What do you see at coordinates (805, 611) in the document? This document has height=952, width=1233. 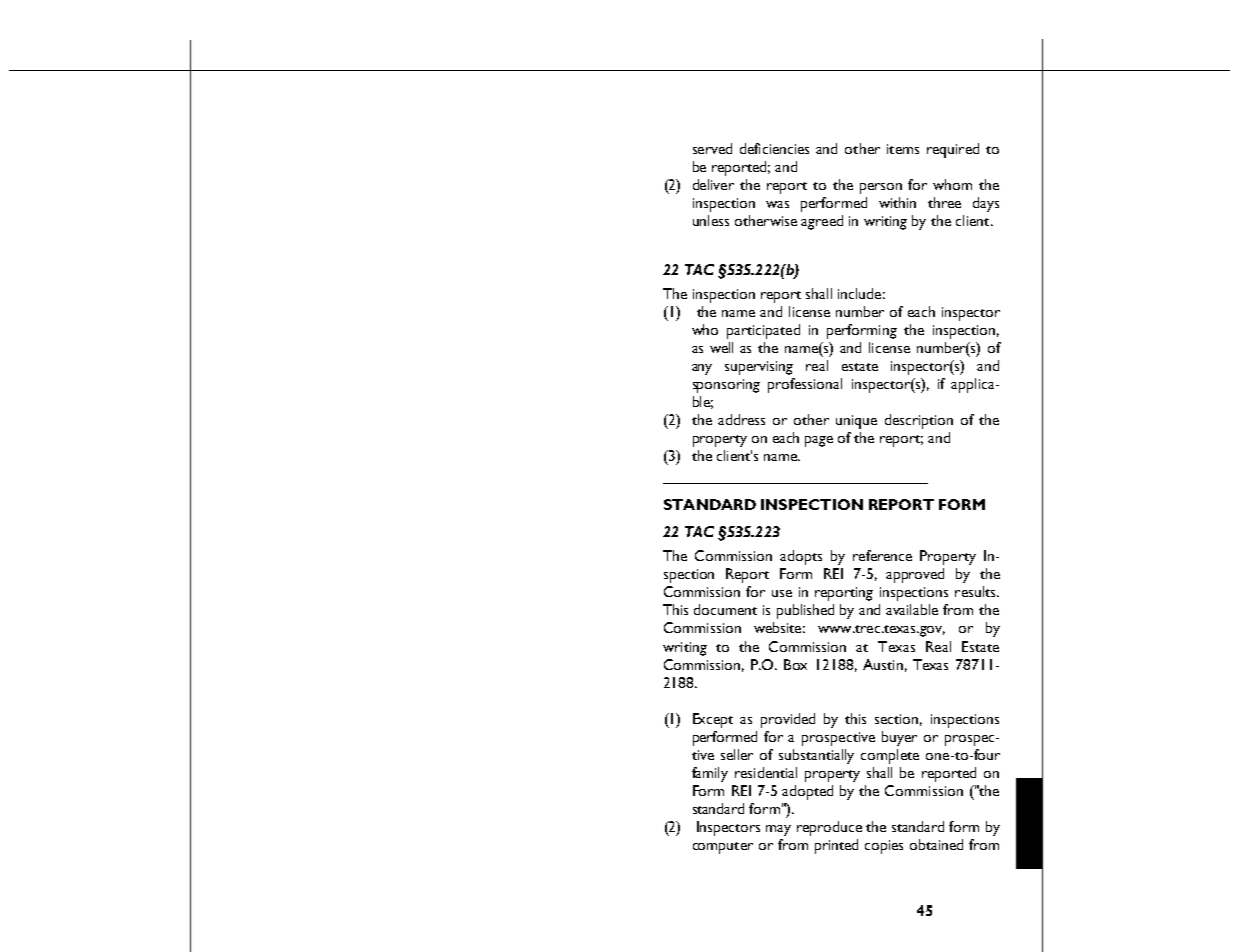 I see `published` at bounding box center [805, 611].
